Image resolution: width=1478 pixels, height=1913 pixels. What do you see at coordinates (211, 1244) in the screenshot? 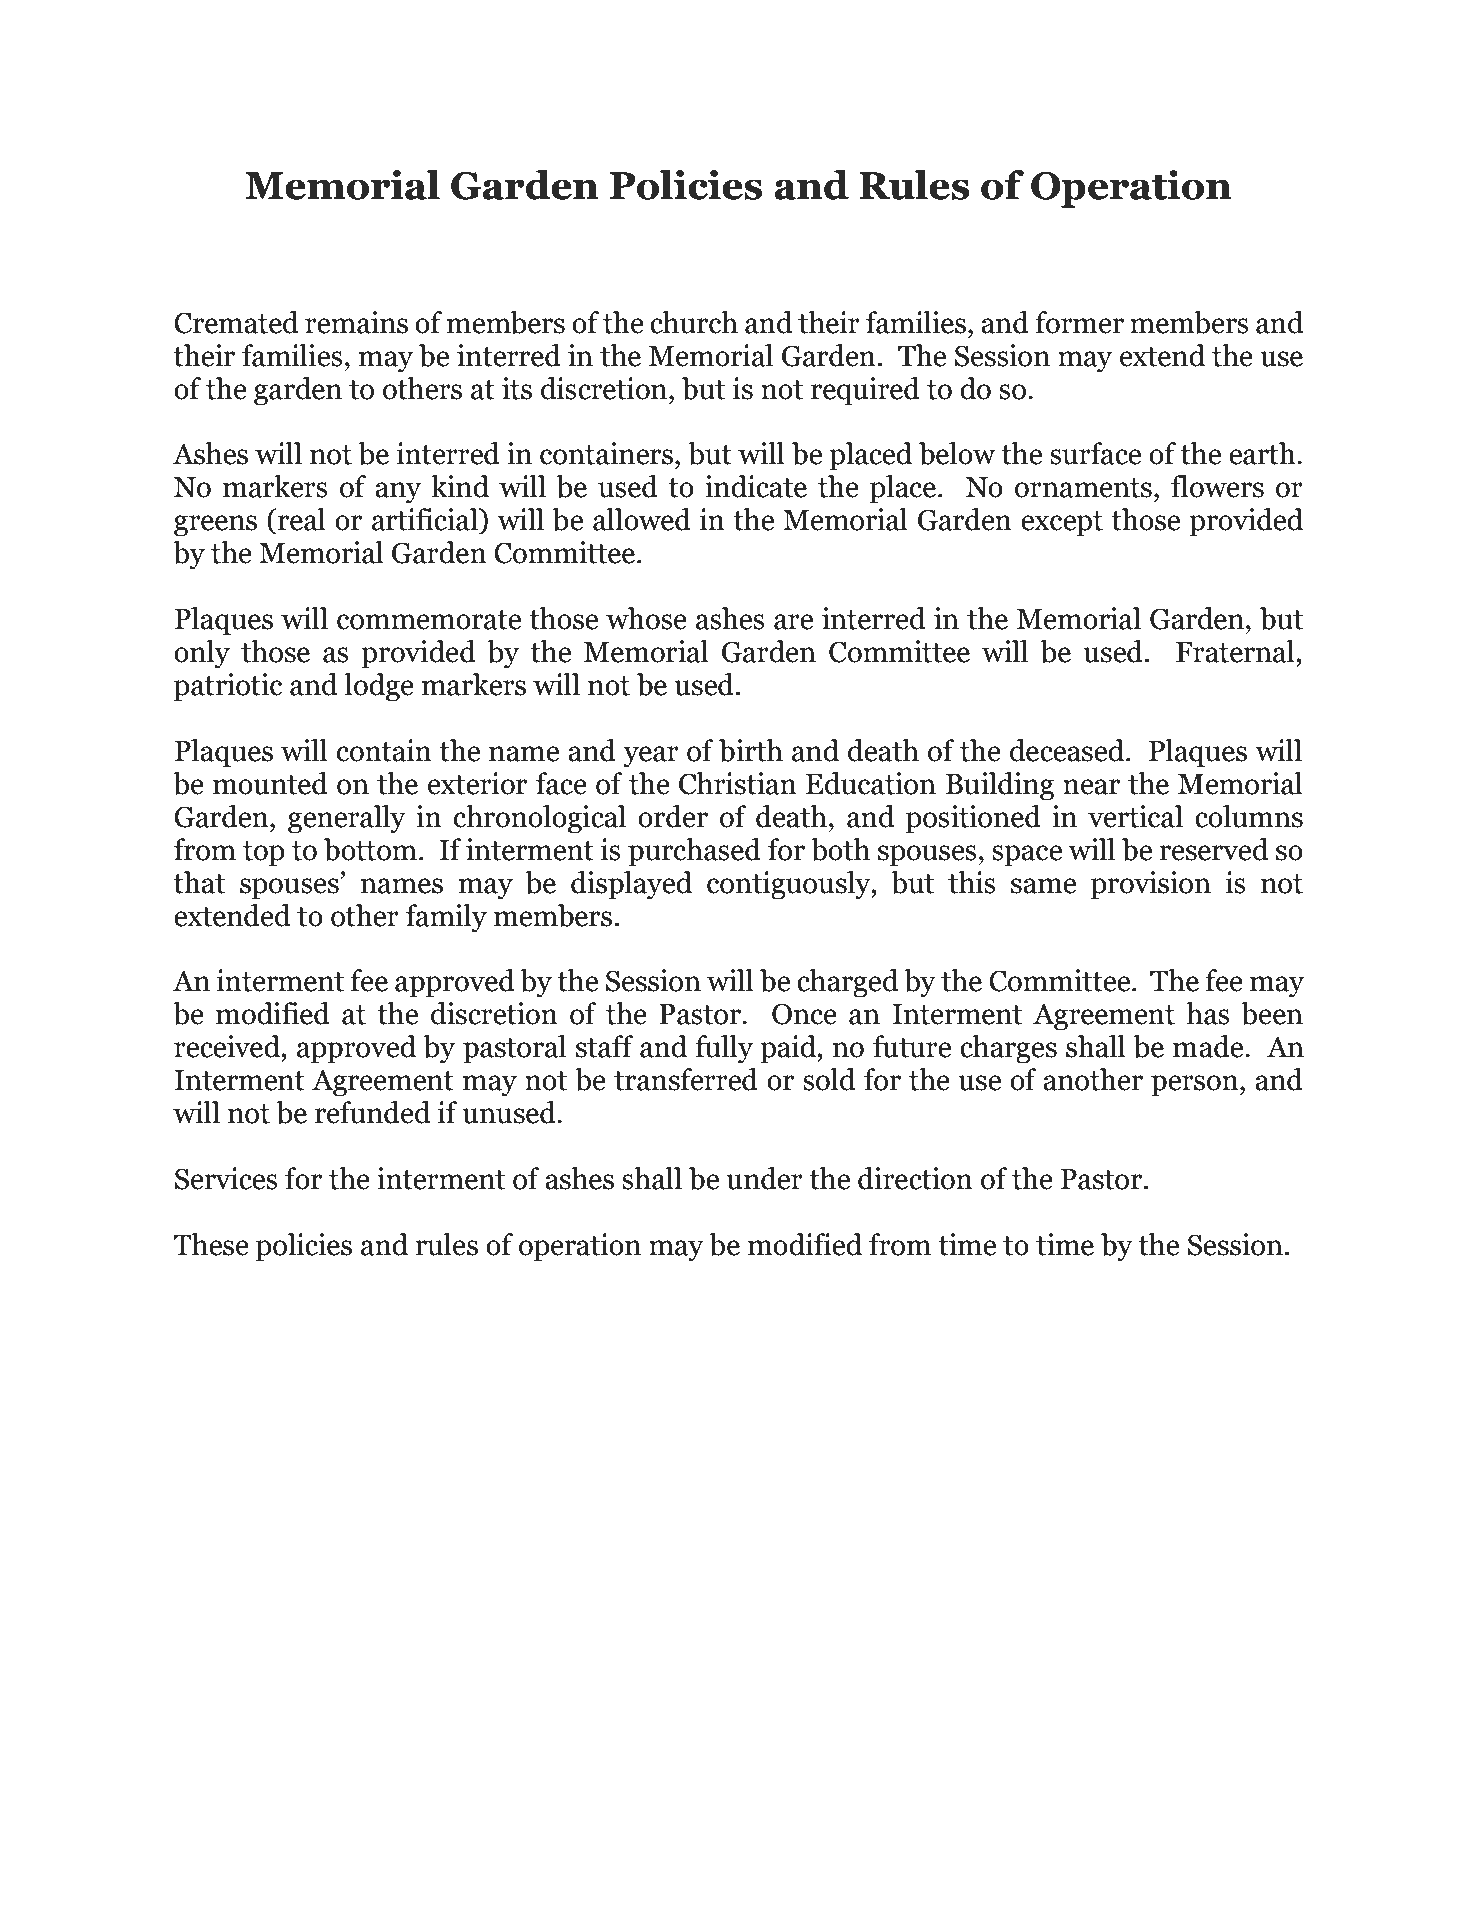
I see `These` at bounding box center [211, 1244].
